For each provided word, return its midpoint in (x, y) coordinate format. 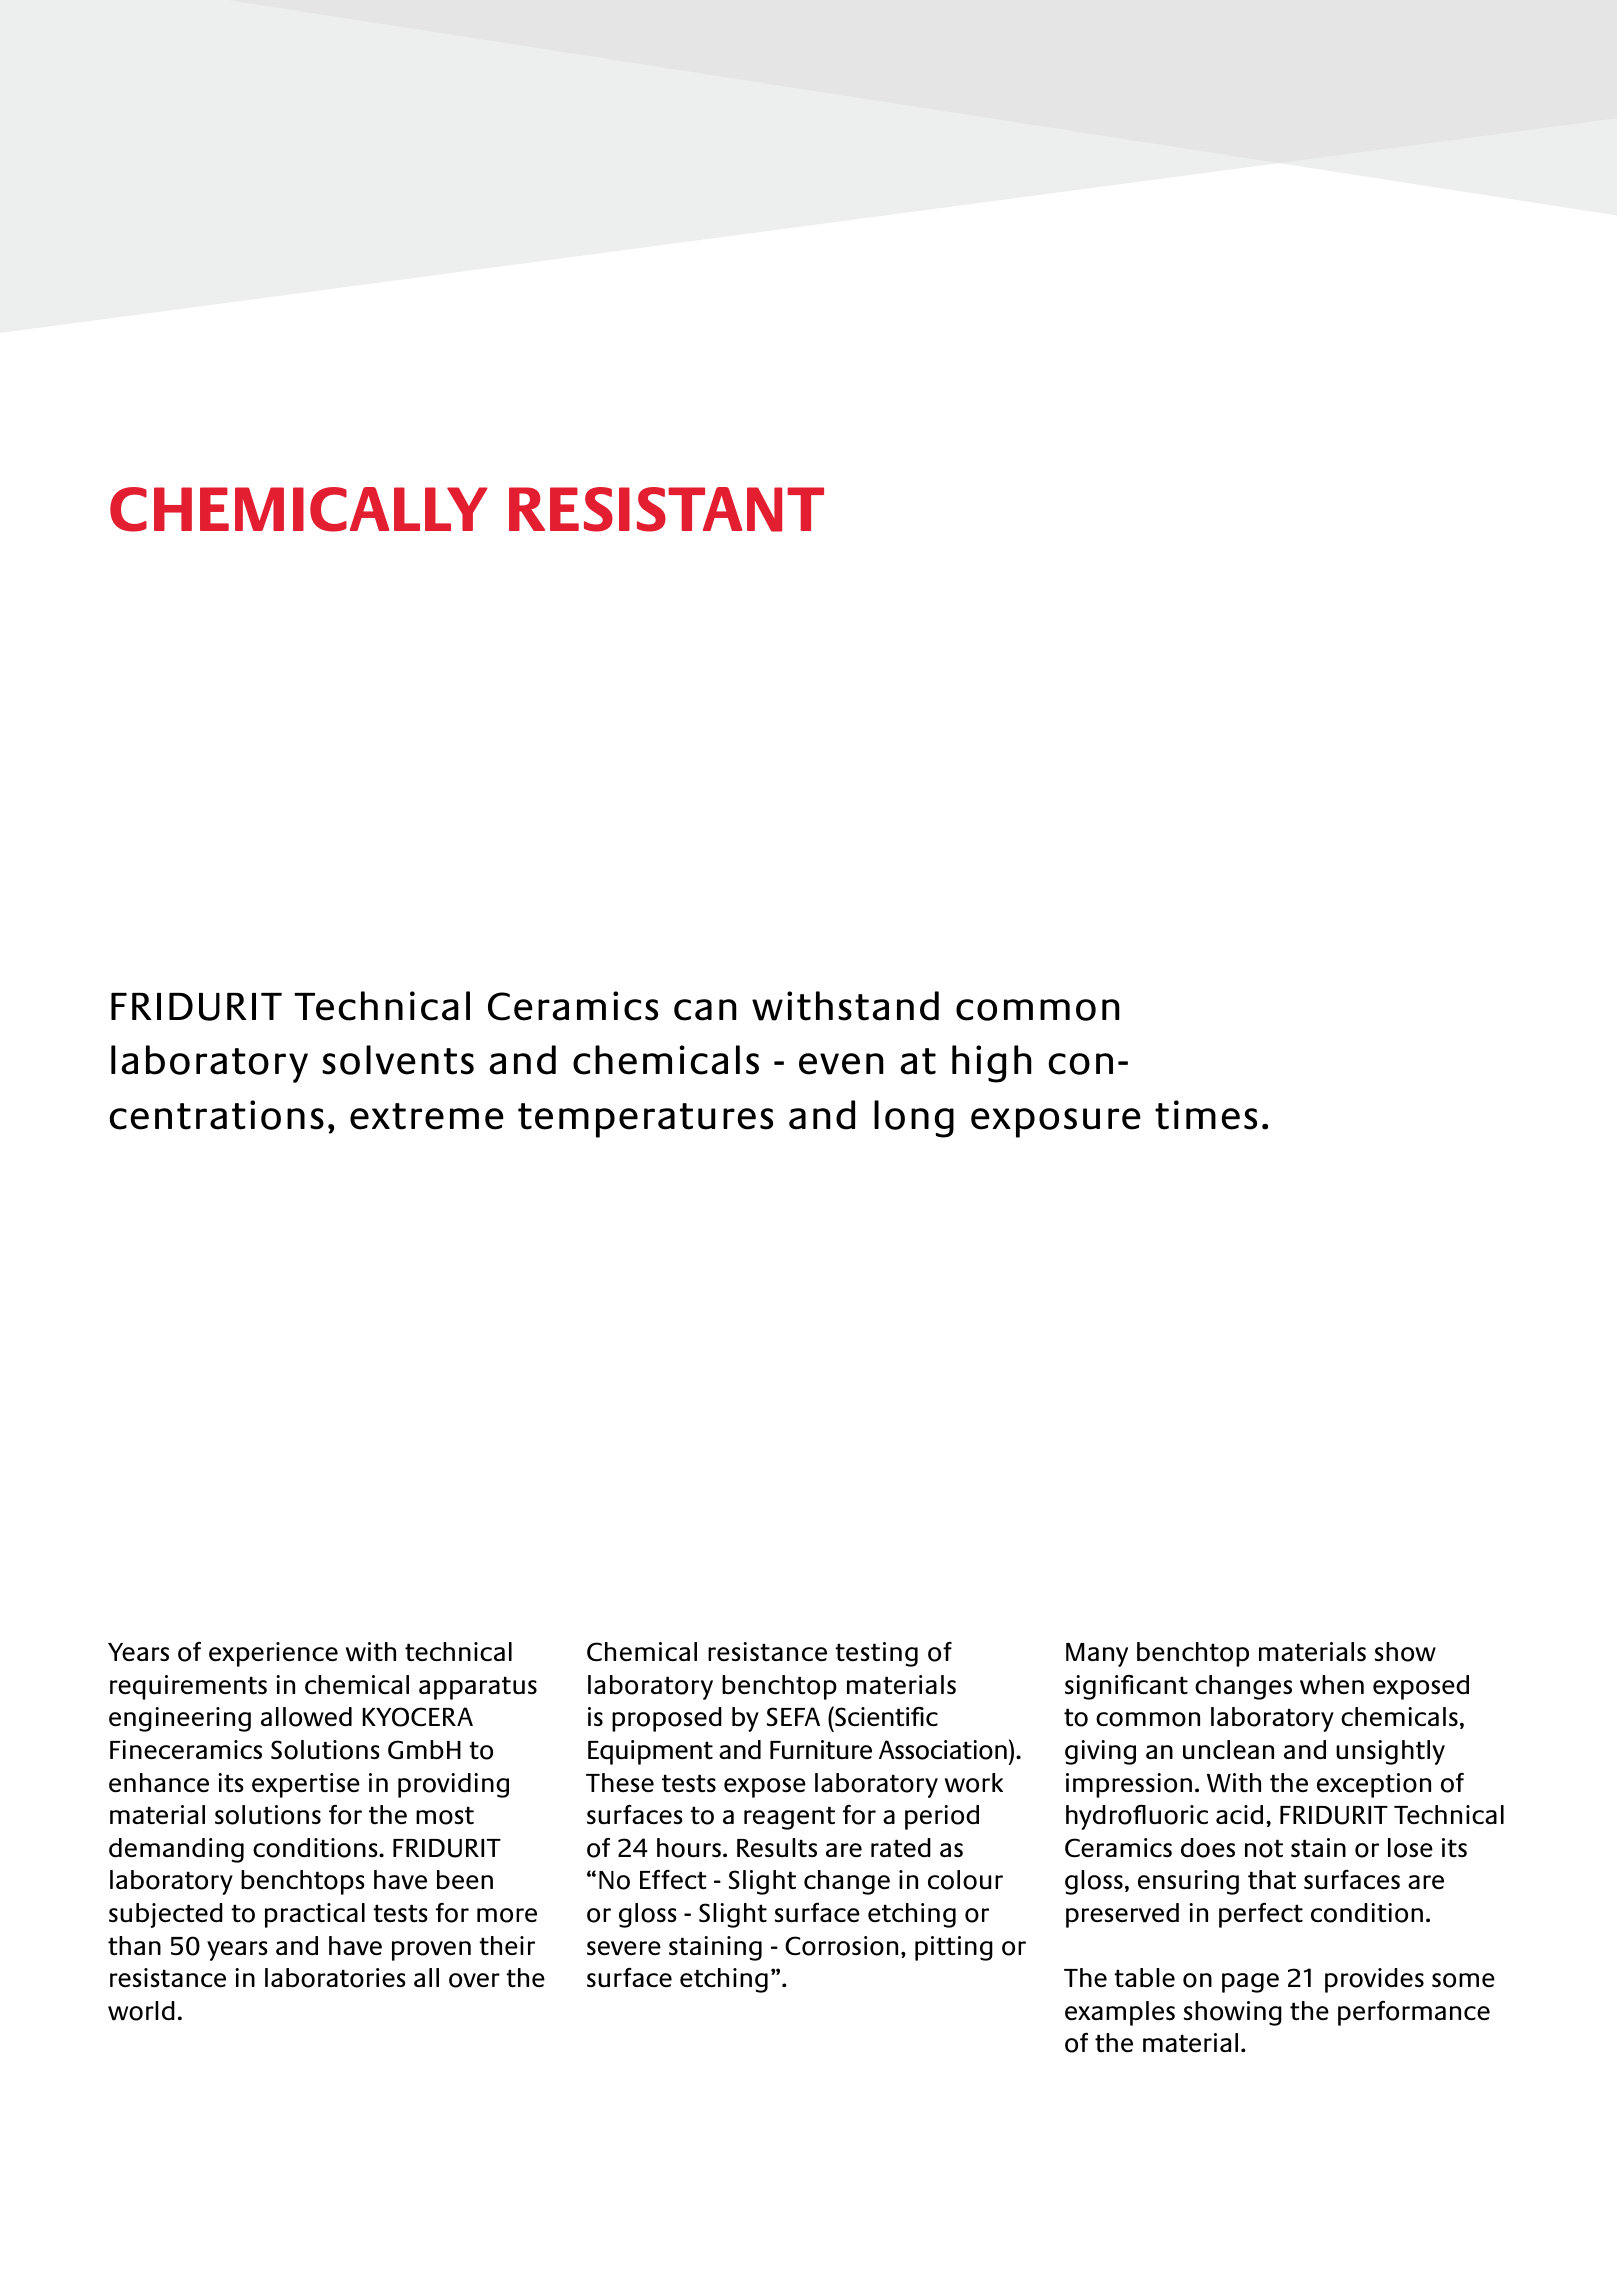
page (1250, 1983)
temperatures (645, 1120)
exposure (1056, 1123)
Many (1097, 1655)
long (914, 1119)
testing (876, 1654)
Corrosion (841, 1946)
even (841, 1064)
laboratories (335, 1978)
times (1206, 1115)
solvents (398, 1060)
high (992, 1064)
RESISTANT (666, 509)
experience (273, 1654)
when (1332, 1685)
